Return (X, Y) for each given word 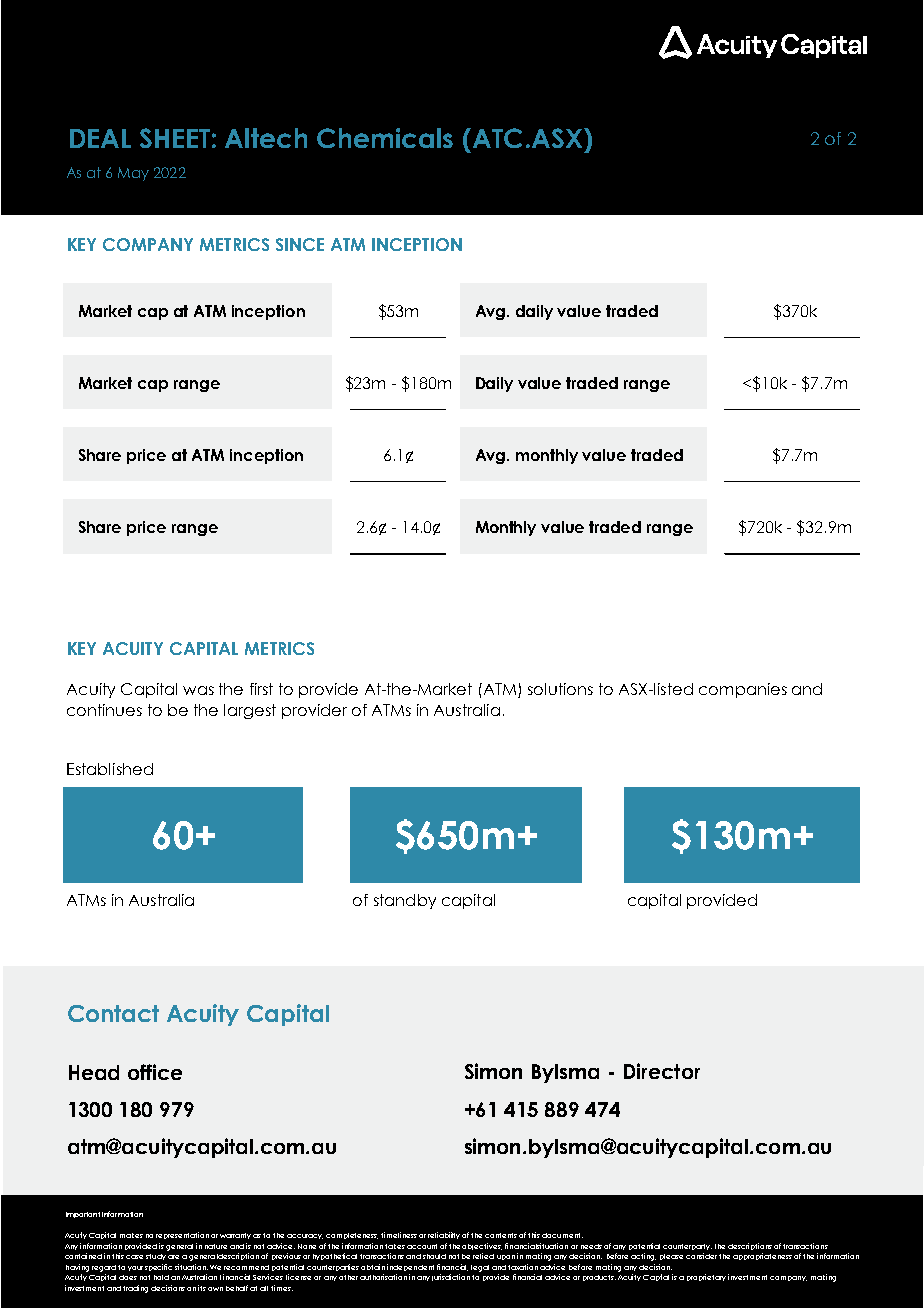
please (671, 1257)
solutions (560, 689)
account (422, 1246)
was (198, 690)
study (156, 1257)
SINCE (300, 244)
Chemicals (385, 138)
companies (743, 690)
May (133, 174)
